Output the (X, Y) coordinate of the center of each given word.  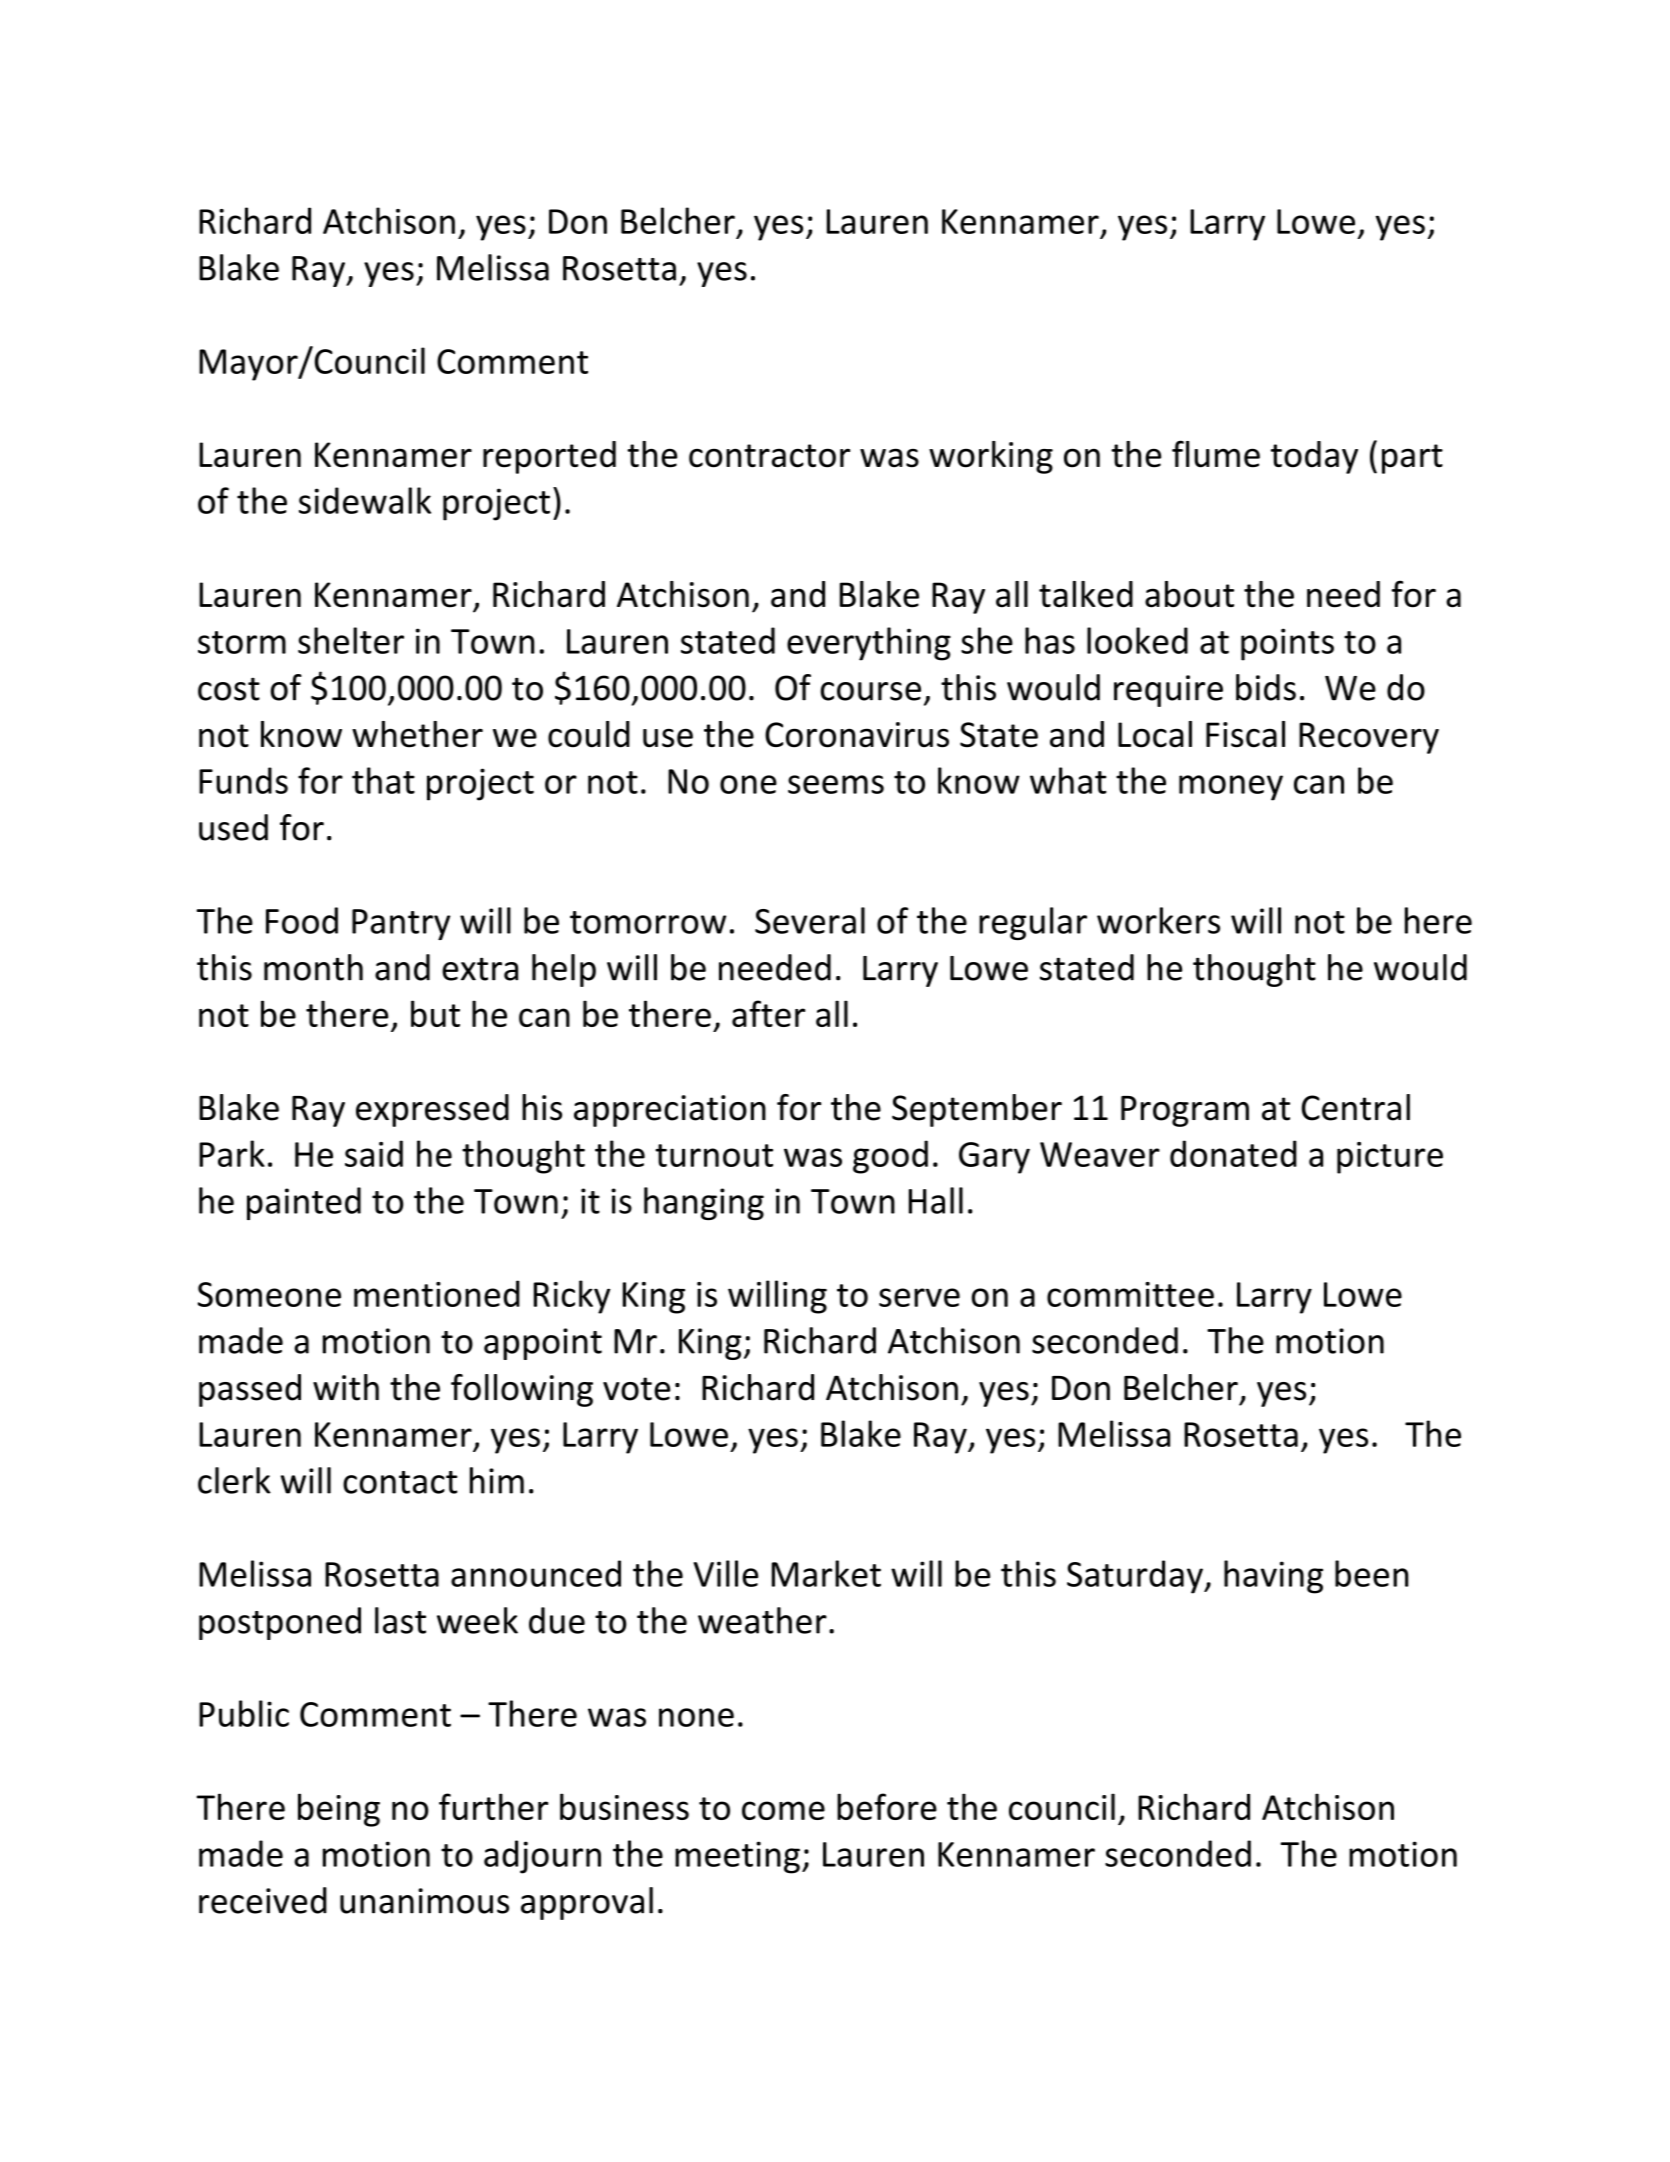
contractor (769, 456)
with (346, 1387)
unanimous (424, 1901)
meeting (737, 1857)
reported (549, 457)
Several (810, 920)
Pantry (401, 924)
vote (636, 1389)
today (1314, 457)
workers (1158, 920)
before (887, 1806)
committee (1130, 1294)
